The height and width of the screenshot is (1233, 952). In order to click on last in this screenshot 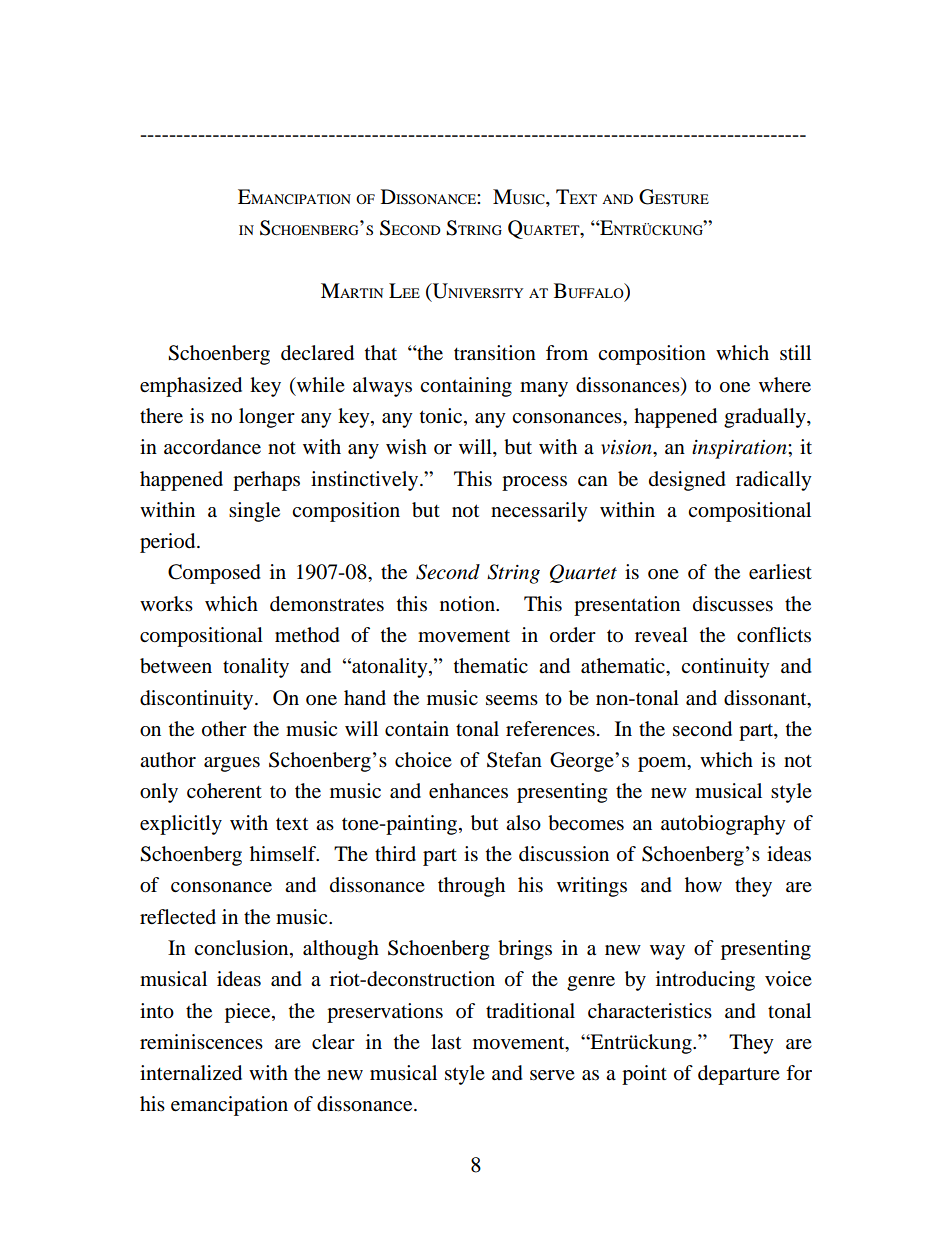, I will do `click(446, 1041)`.
